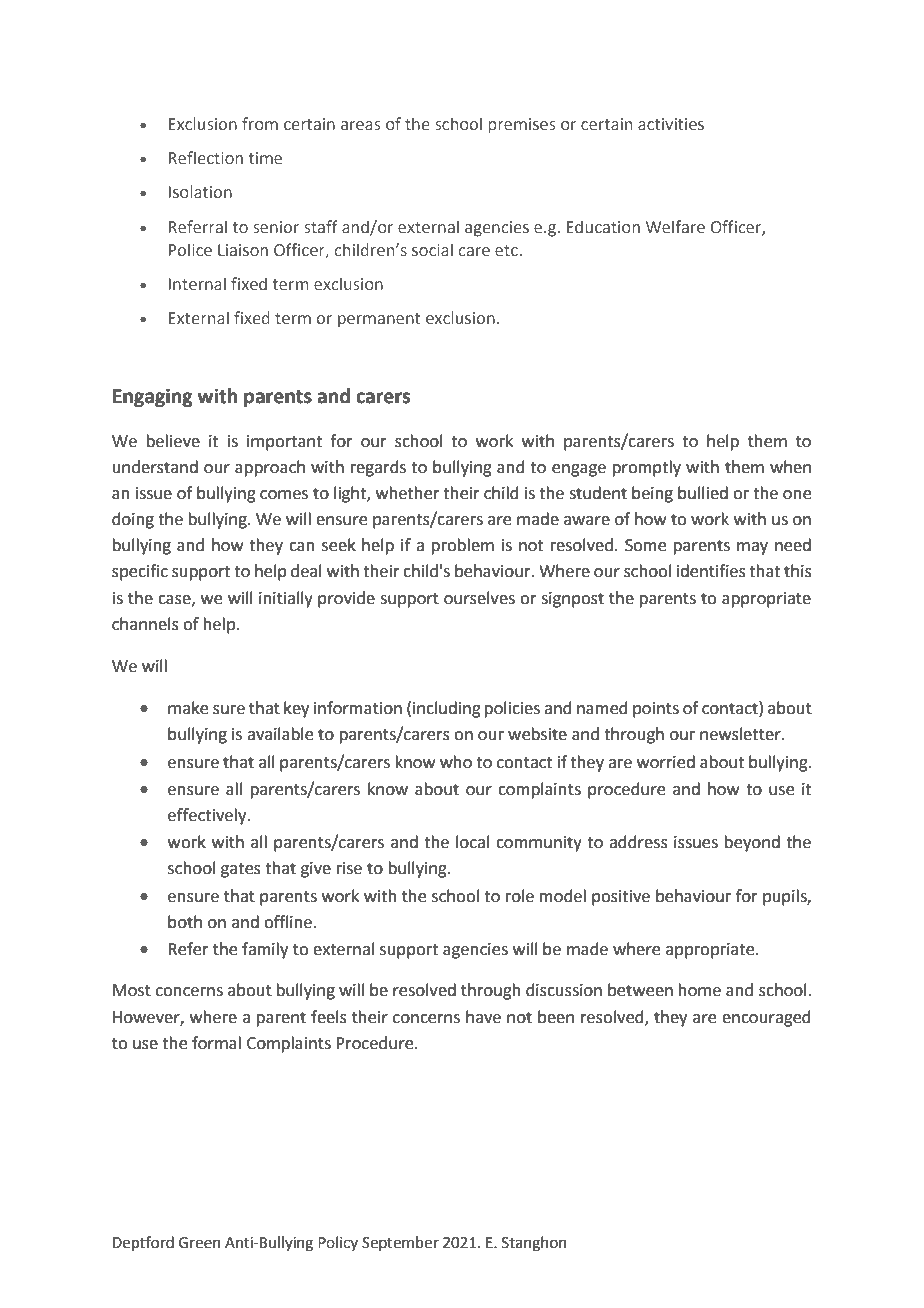  I want to click on including, so click(447, 709).
